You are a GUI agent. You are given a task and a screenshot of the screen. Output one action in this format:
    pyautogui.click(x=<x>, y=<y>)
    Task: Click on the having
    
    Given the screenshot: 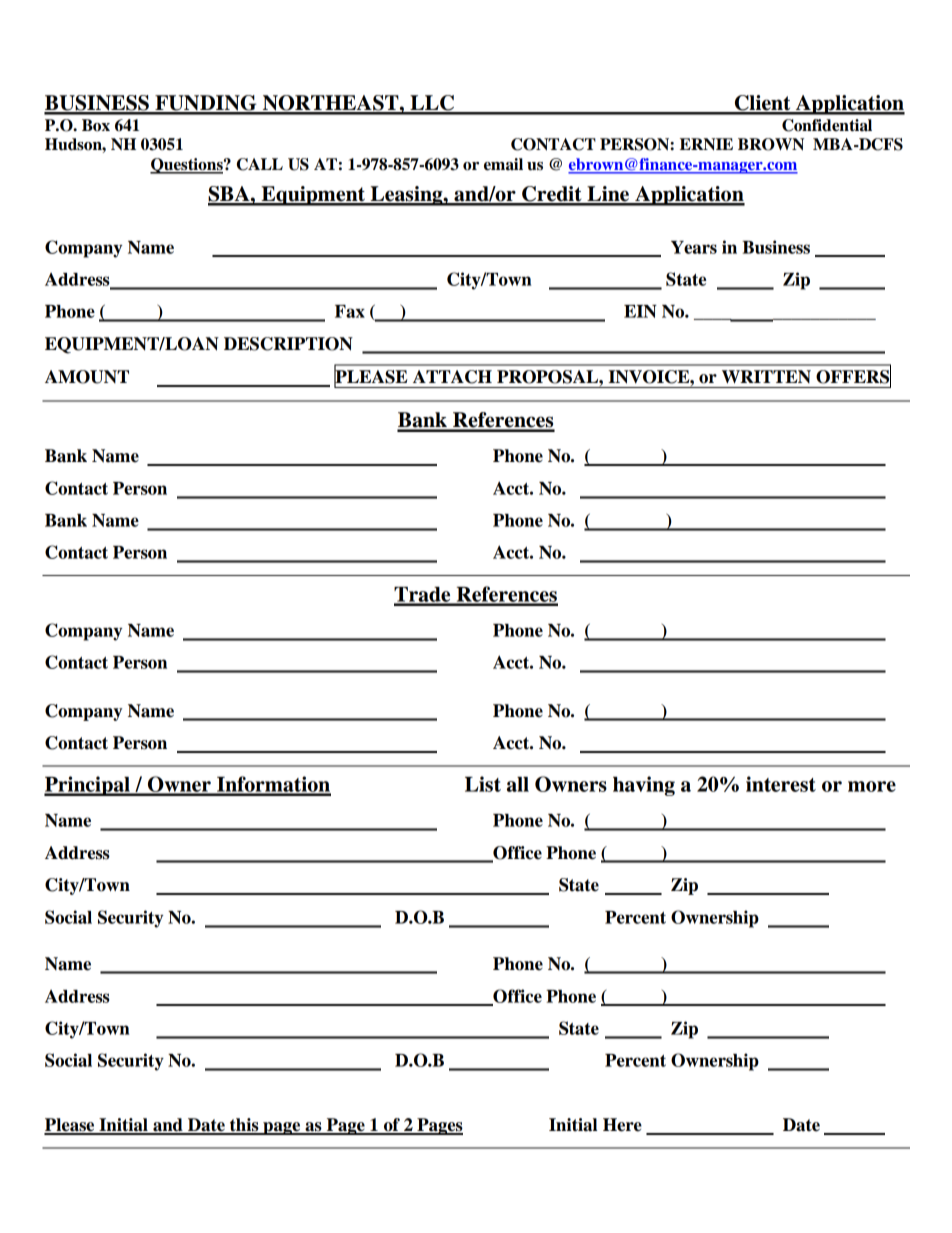 What is the action you would take?
    pyautogui.click(x=644, y=786)
